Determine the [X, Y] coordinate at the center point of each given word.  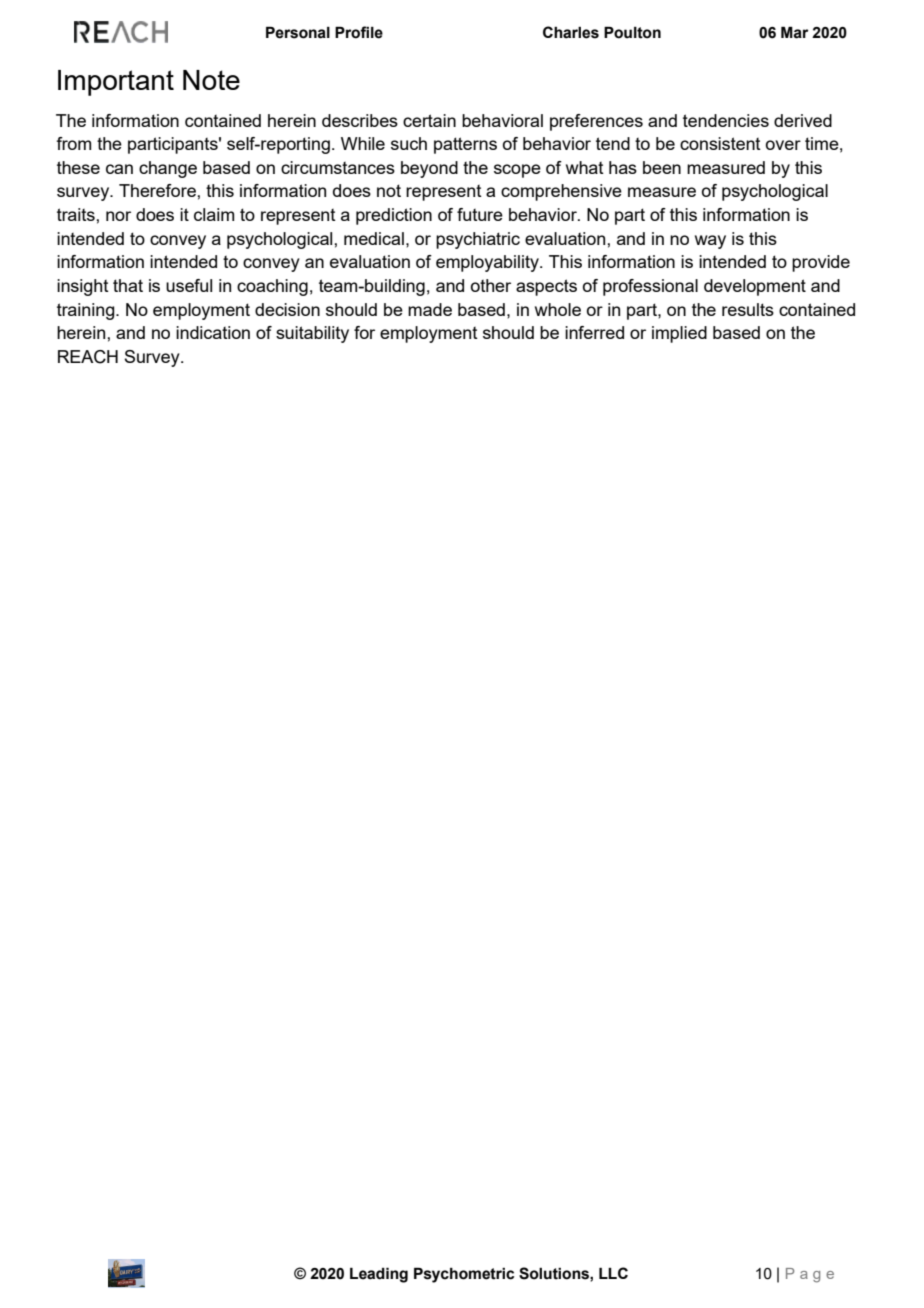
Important [116, 83]
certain [429, 120]
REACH [88, 357]
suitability [312, 334]
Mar [795, 32]
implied [679, 334]
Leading [379, 1275]
